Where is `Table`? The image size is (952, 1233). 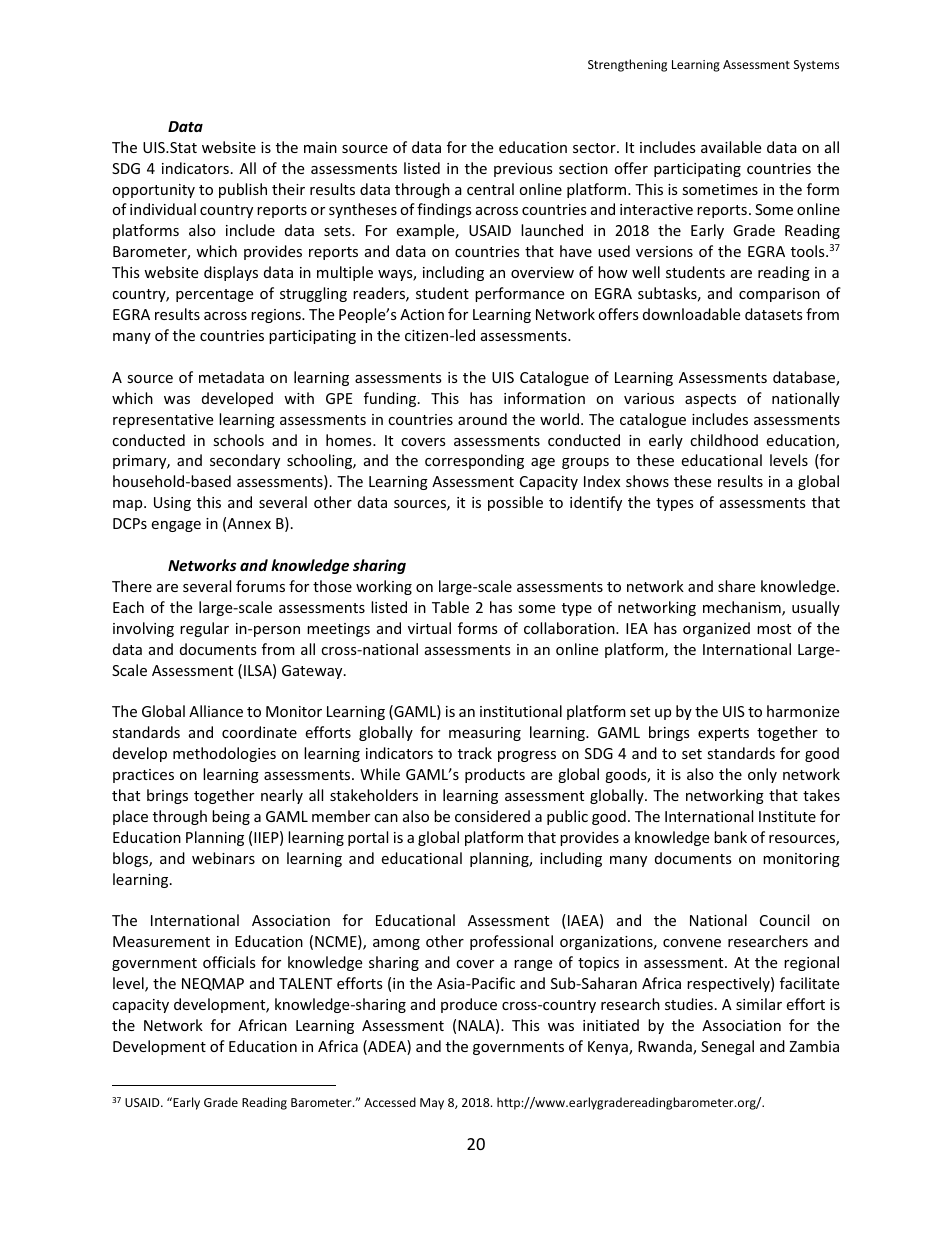
Table is located at coordinates (450, 607).
